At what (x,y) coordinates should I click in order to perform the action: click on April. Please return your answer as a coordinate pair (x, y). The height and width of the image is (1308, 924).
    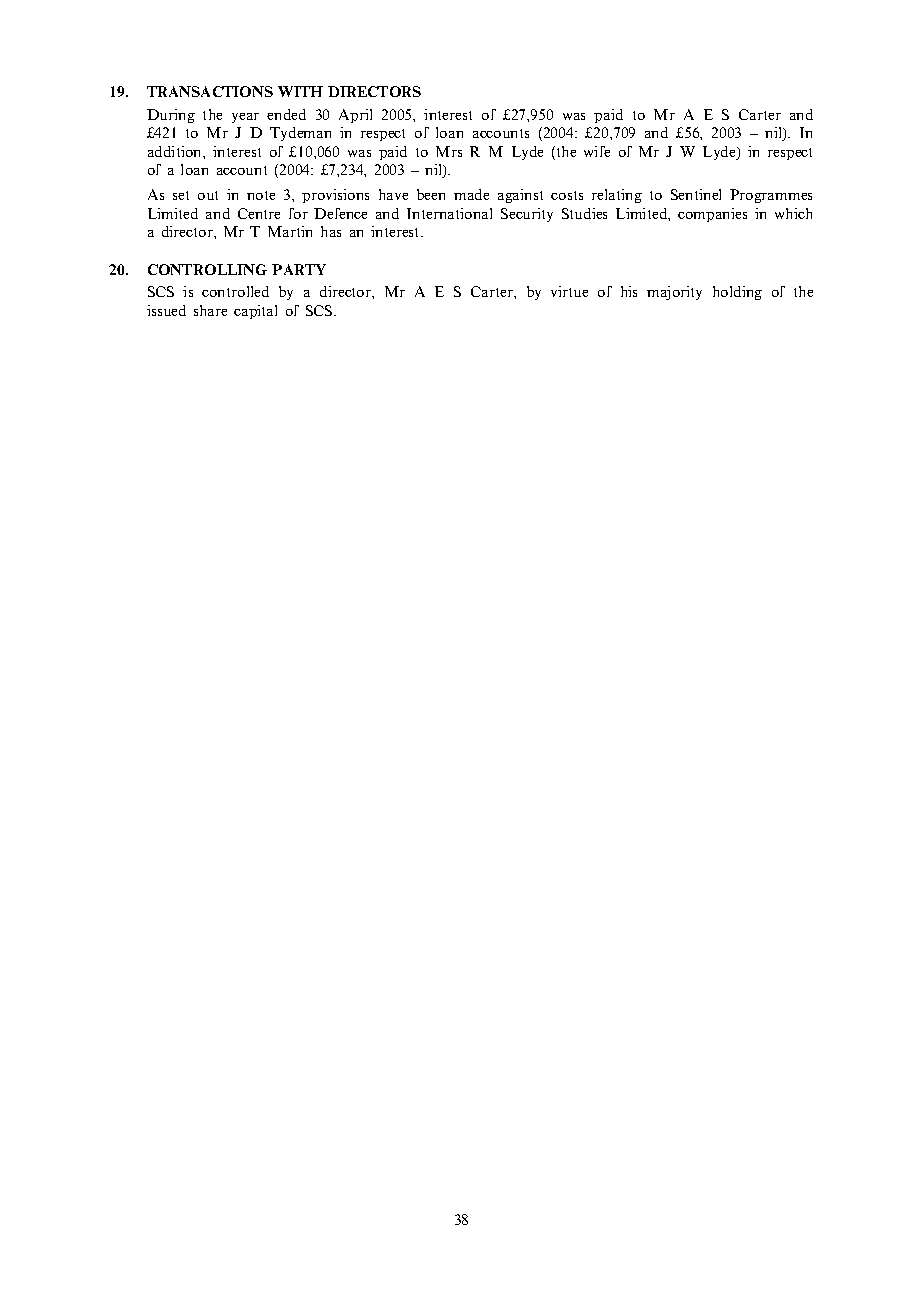
    Looking at the image, I should click on (355, 116).
